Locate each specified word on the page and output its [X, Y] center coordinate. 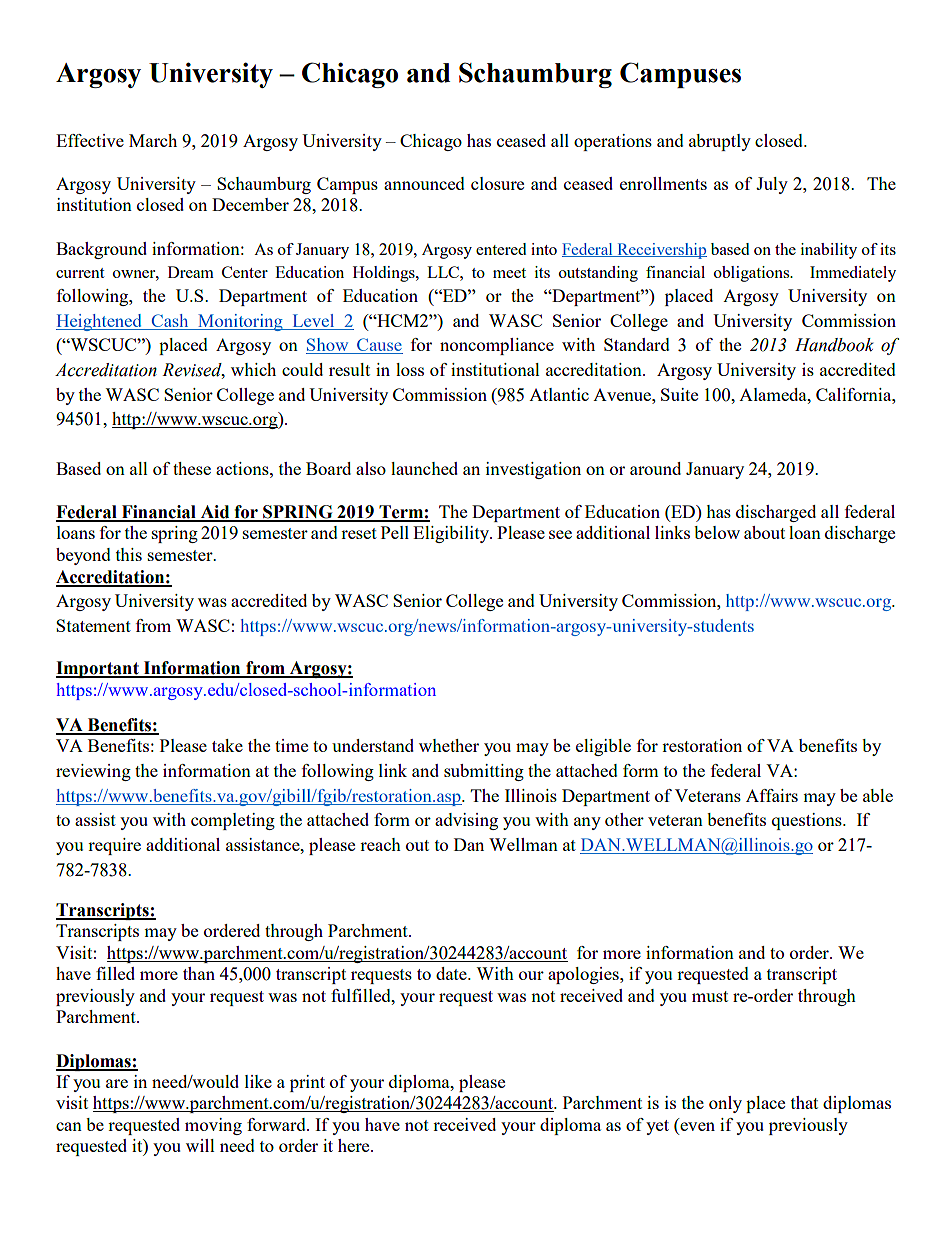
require [114, 846]
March [153, 140]
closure [497, 183]
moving [213, 1126]
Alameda [774, 394]
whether [449, 745]
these [192, 468]
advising [466, 821]
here [355, 1145]
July [772, 185]
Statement [93, 625]
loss [410, 369]
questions [808, 821]
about [764, 532]
